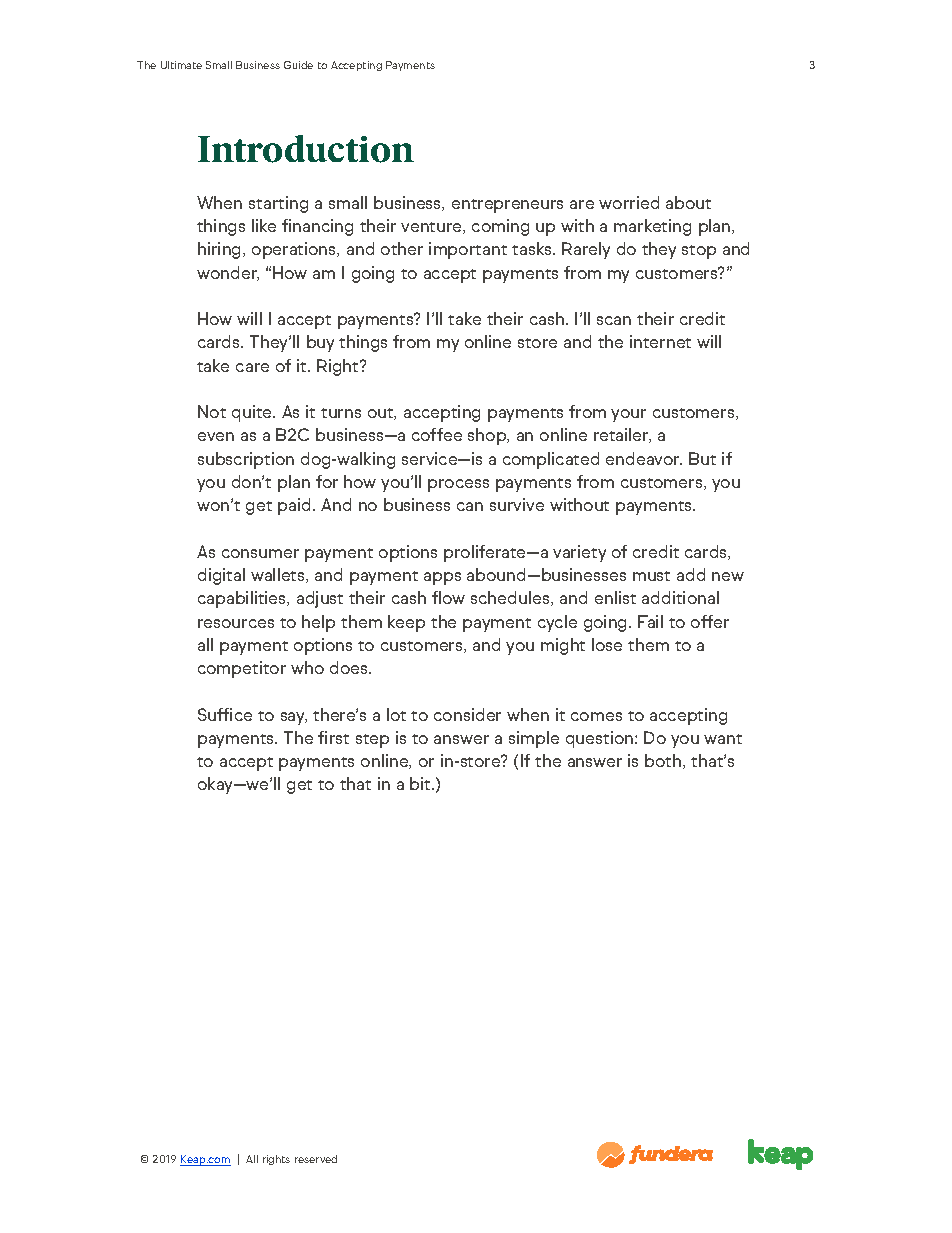 The height and width of the page is (1233, 952). Describe the element at coordinates (298, 65) in the page. I see `Guide` at that location.
